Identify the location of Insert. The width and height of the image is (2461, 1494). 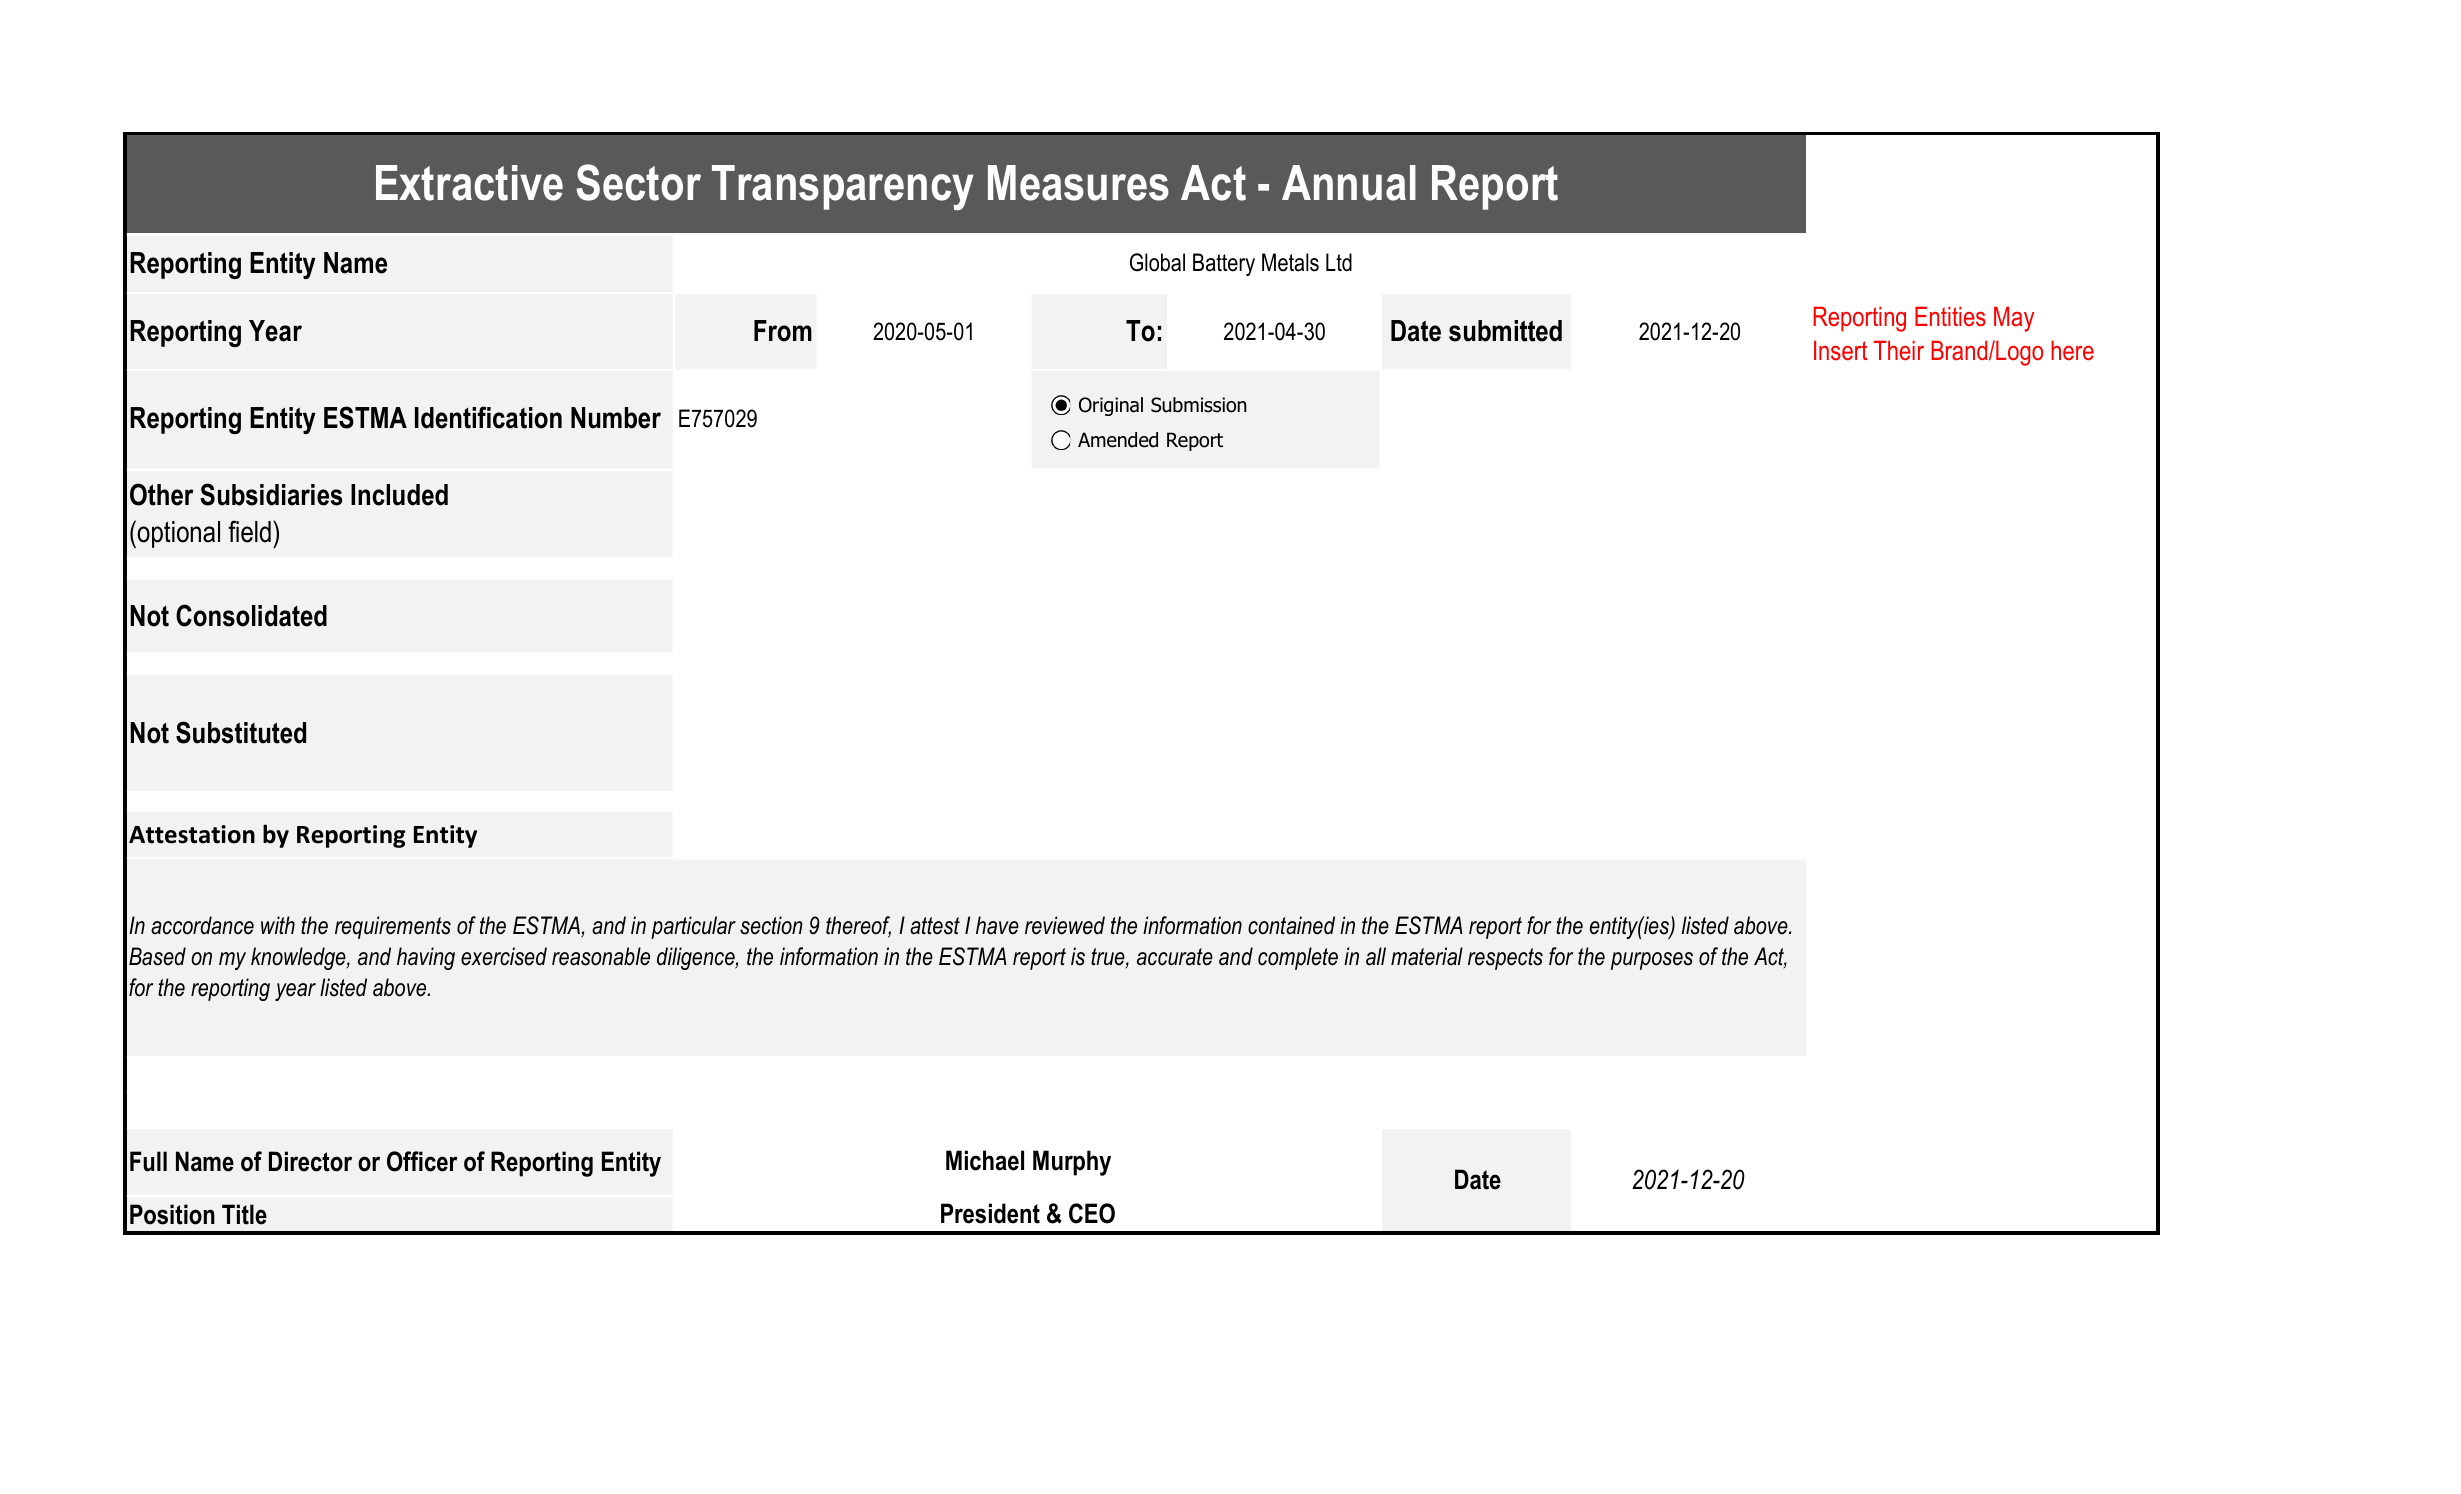
(1840, 351).
